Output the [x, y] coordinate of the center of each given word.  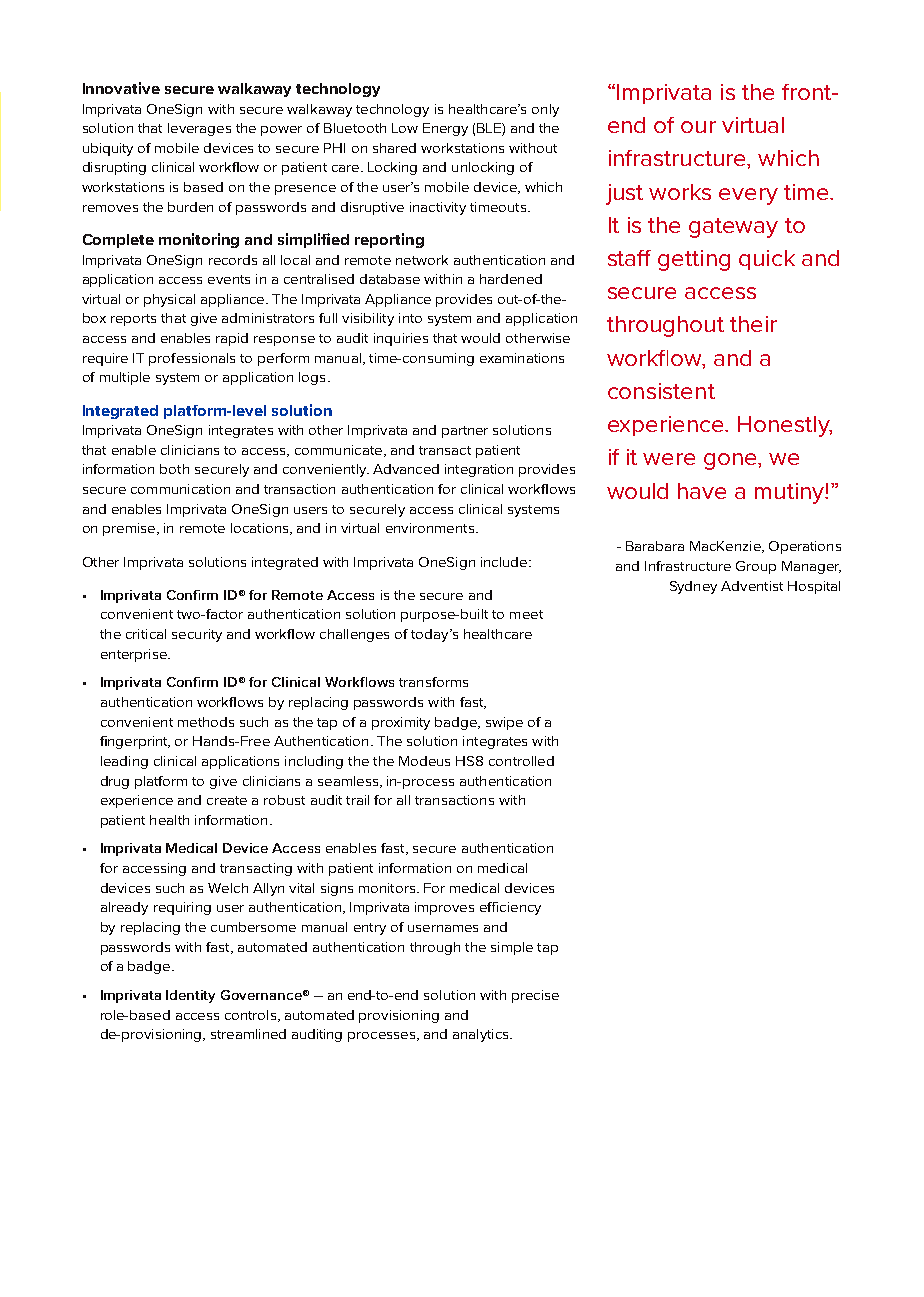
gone [731, 461]
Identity [190, 996]
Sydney [693, 587]
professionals [192, 359]
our [698, 127]
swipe [504, 723]
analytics [482, 1035]
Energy [445, 129]
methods [206, 722]
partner [465, 432]
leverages [199, 129]
